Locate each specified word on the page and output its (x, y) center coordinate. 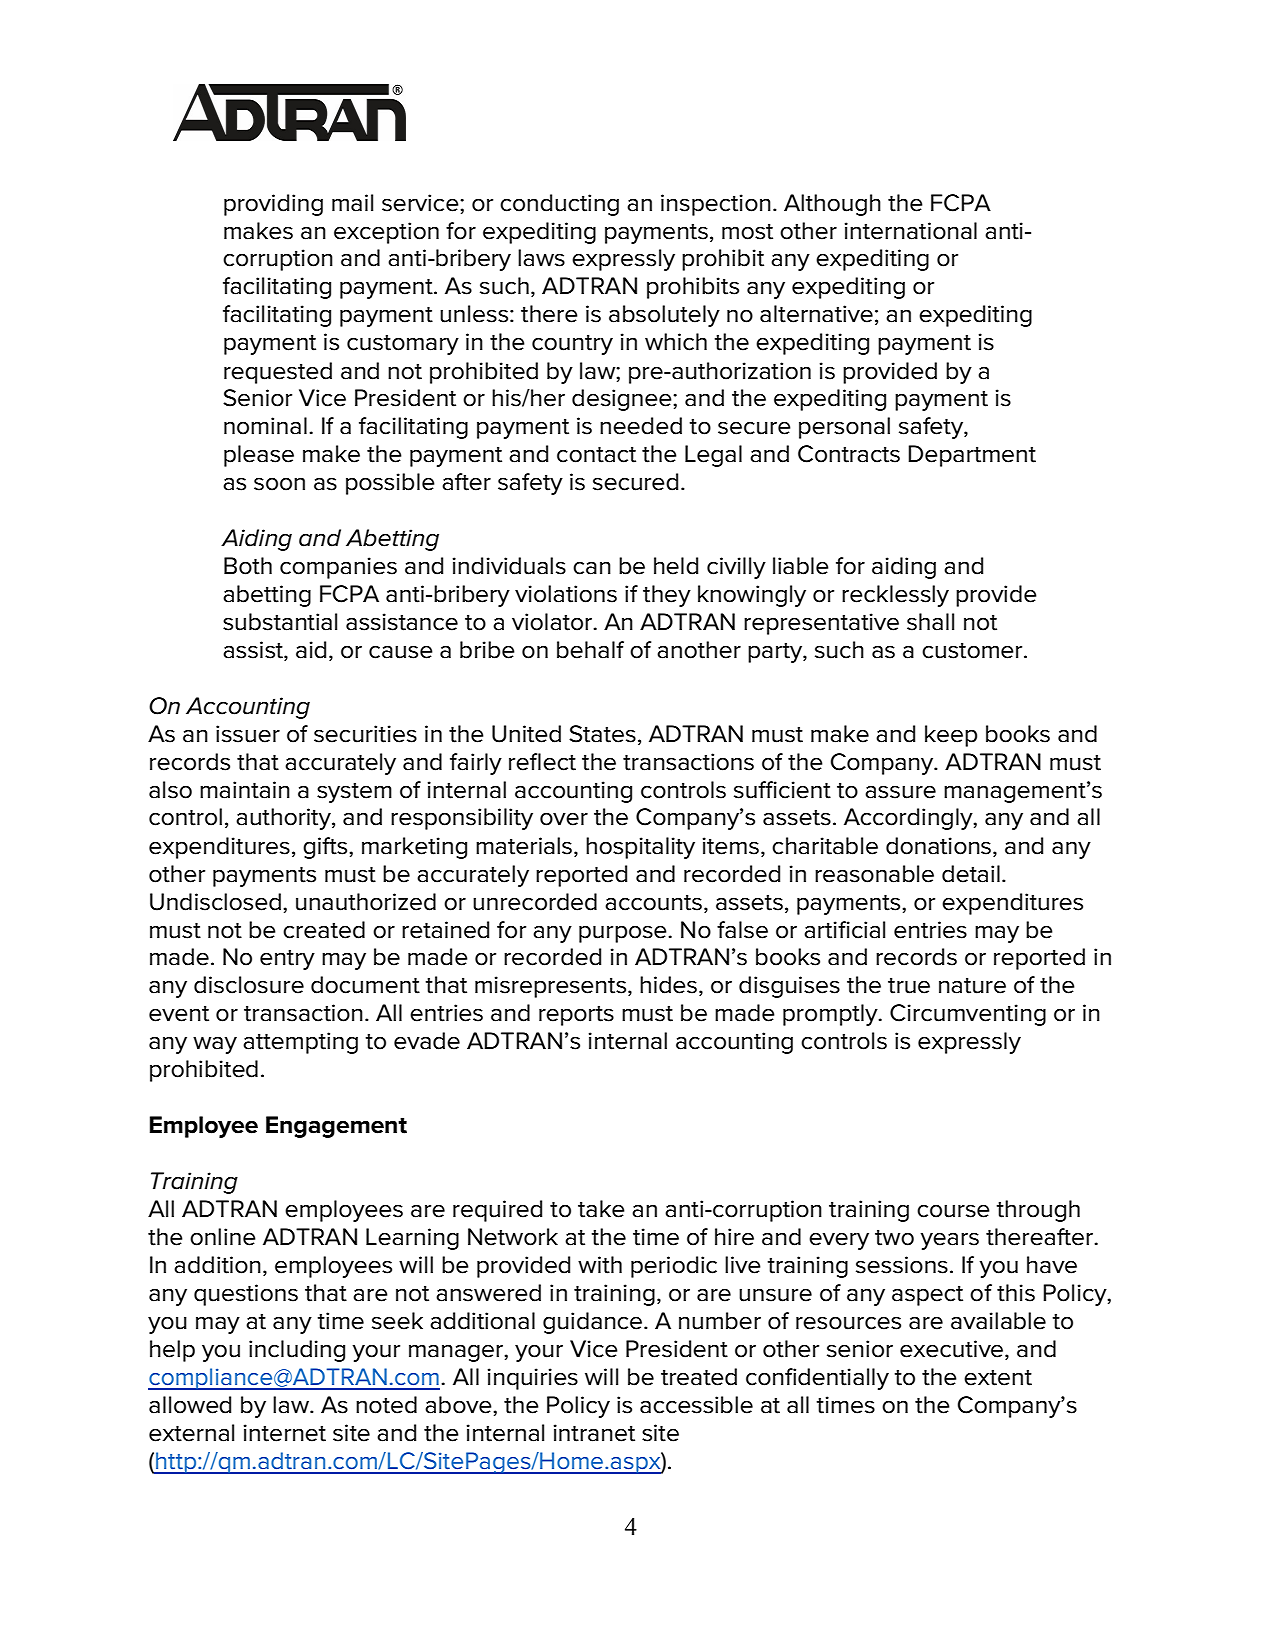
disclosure (249, 985)
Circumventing (968, 1015)
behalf (590, 650)
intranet (594, 1433)
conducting (559, 205)
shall (930, 622)
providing (273, 205)
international (911, 231)
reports (576, 1015)
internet (285, 1433)
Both (248, 566)
